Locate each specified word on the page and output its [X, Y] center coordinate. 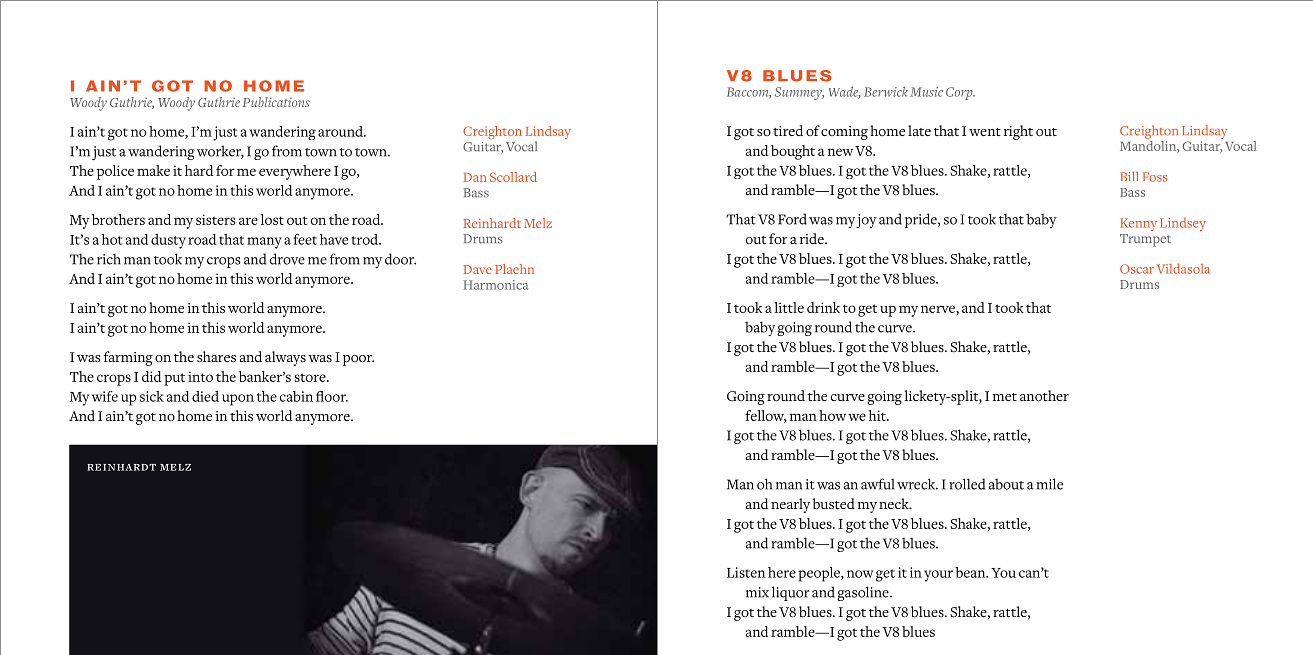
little [789, 307]
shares [216, 357]
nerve [939, 309]
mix [757, 592]
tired [788, 130]
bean [971, 572]
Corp [960, 93]
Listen [746, 572]
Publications [276, 102]
